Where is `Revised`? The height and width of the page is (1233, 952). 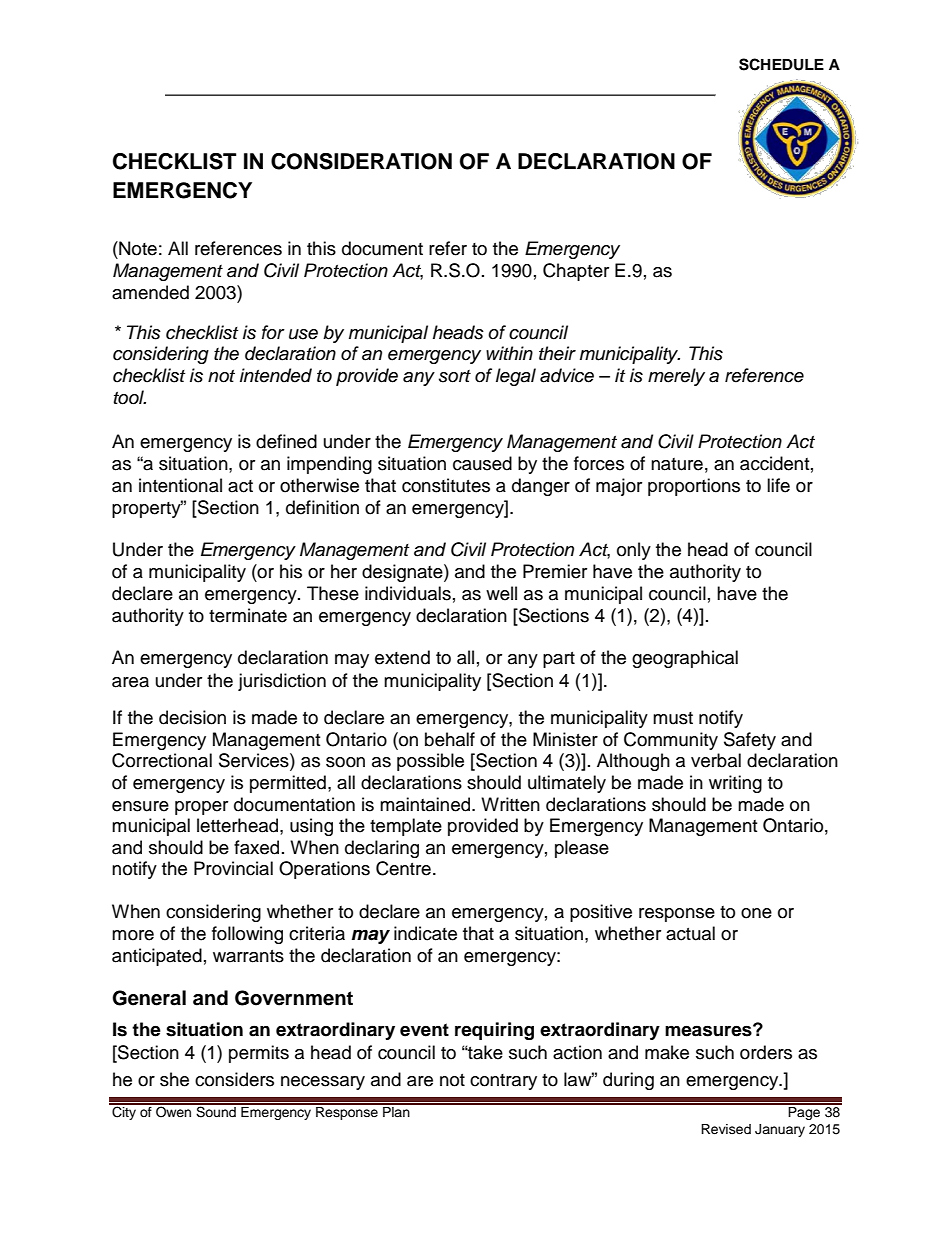
Revised is located at coordinates (726, 1129).
